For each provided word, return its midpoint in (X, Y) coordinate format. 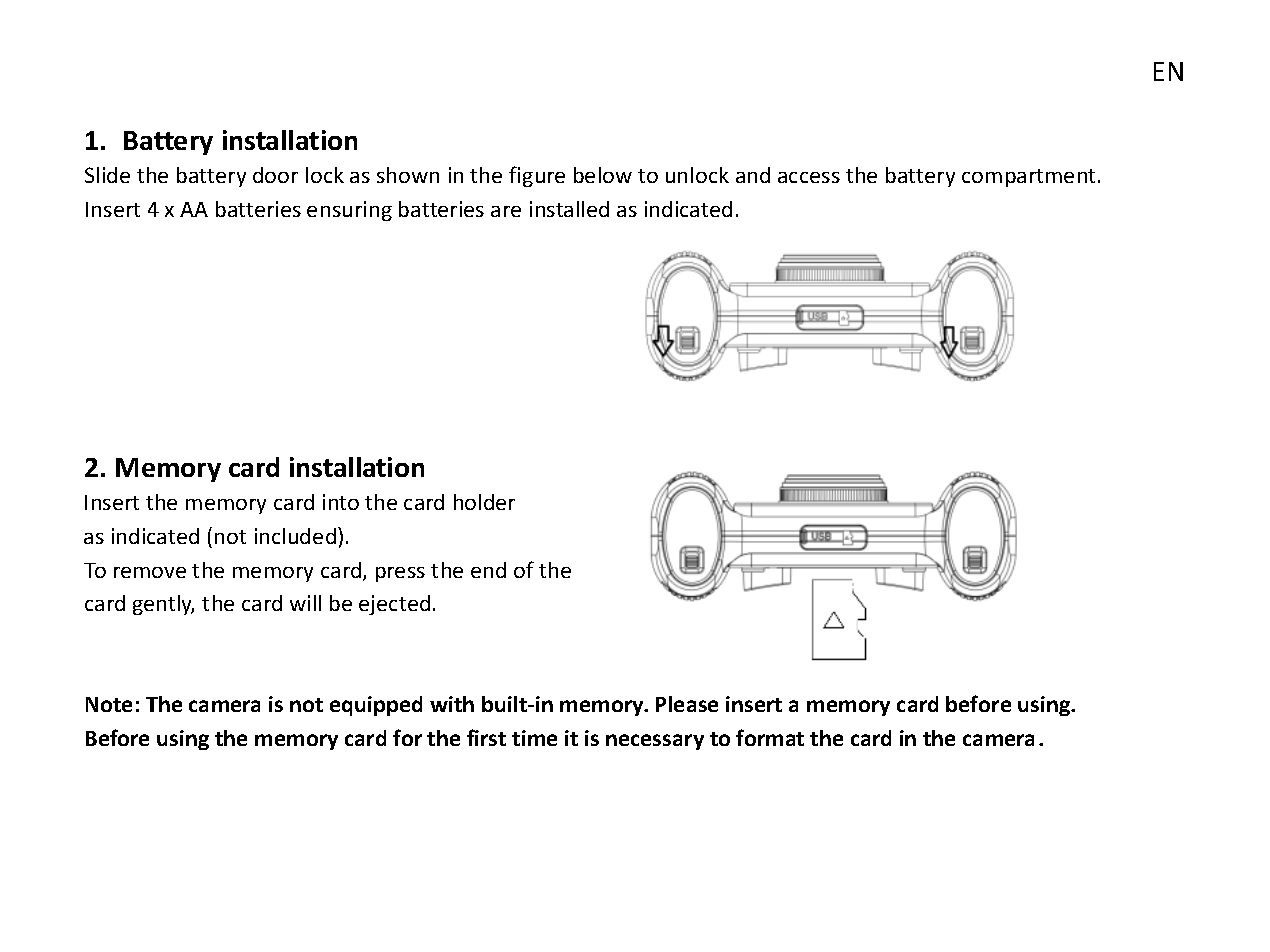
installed (569, 209)
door (275, 175)
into (341, 502)
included (295, 536)
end (488, 570)
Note (109, 704)
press (400, 574)
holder (484, 502)
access (809, 177)
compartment (1028, 178)
